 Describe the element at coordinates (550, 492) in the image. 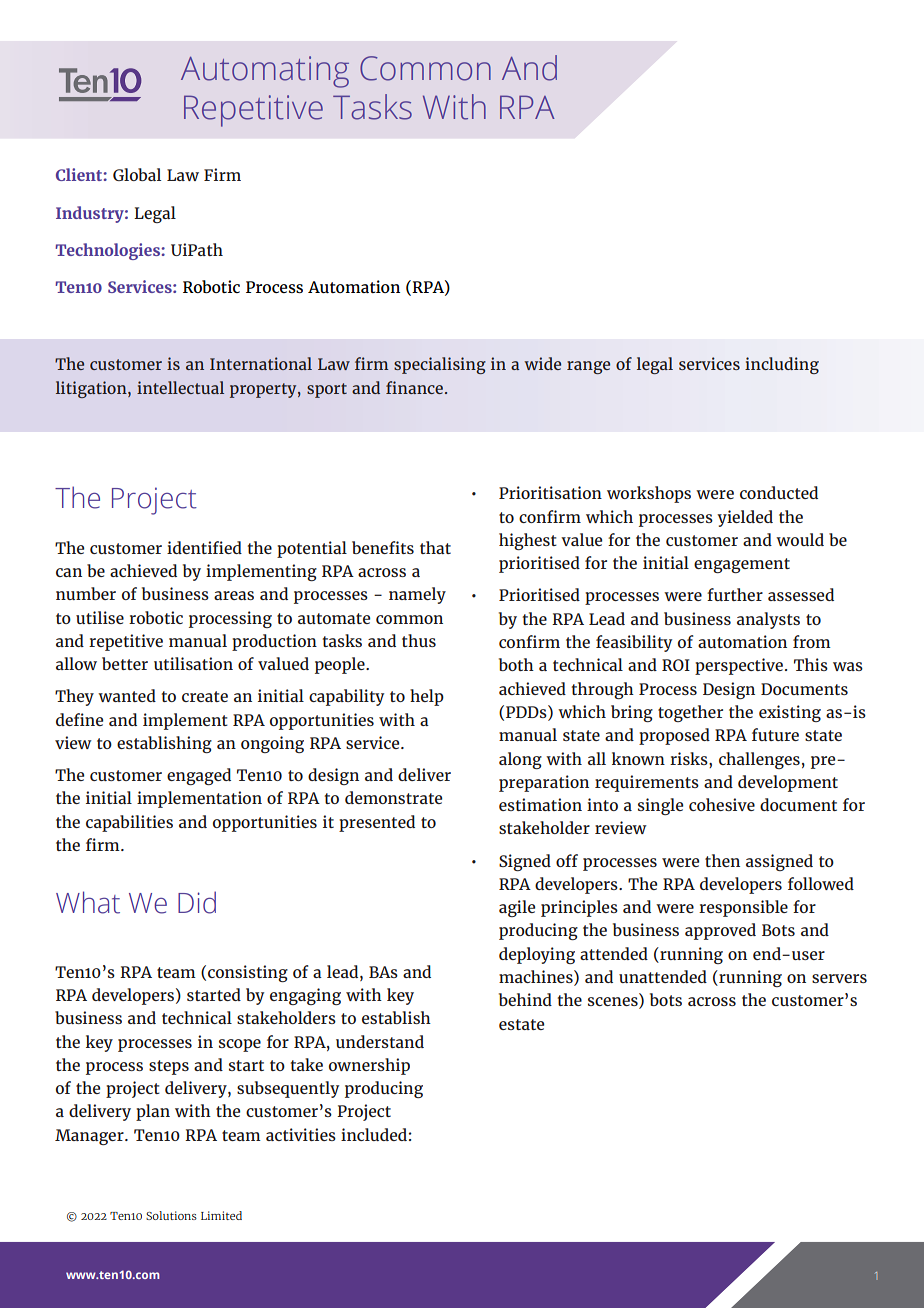

I see `Prioritisation` at that location.
